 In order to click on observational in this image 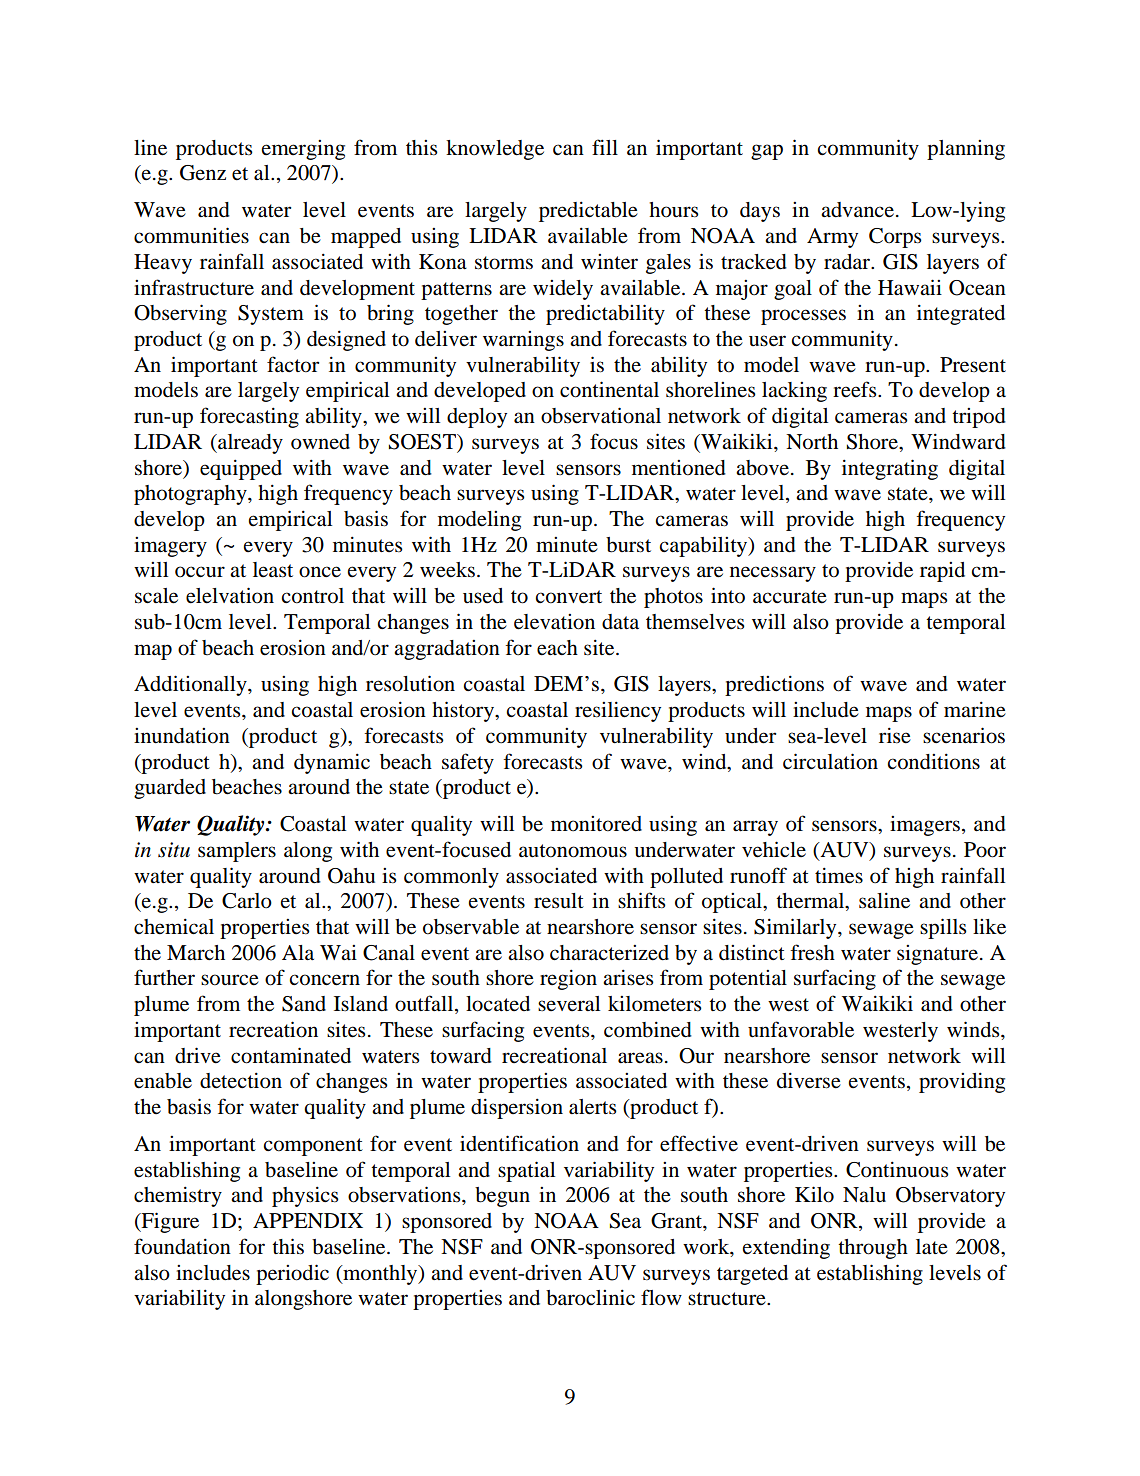, I will do `click(601, 415)`.
